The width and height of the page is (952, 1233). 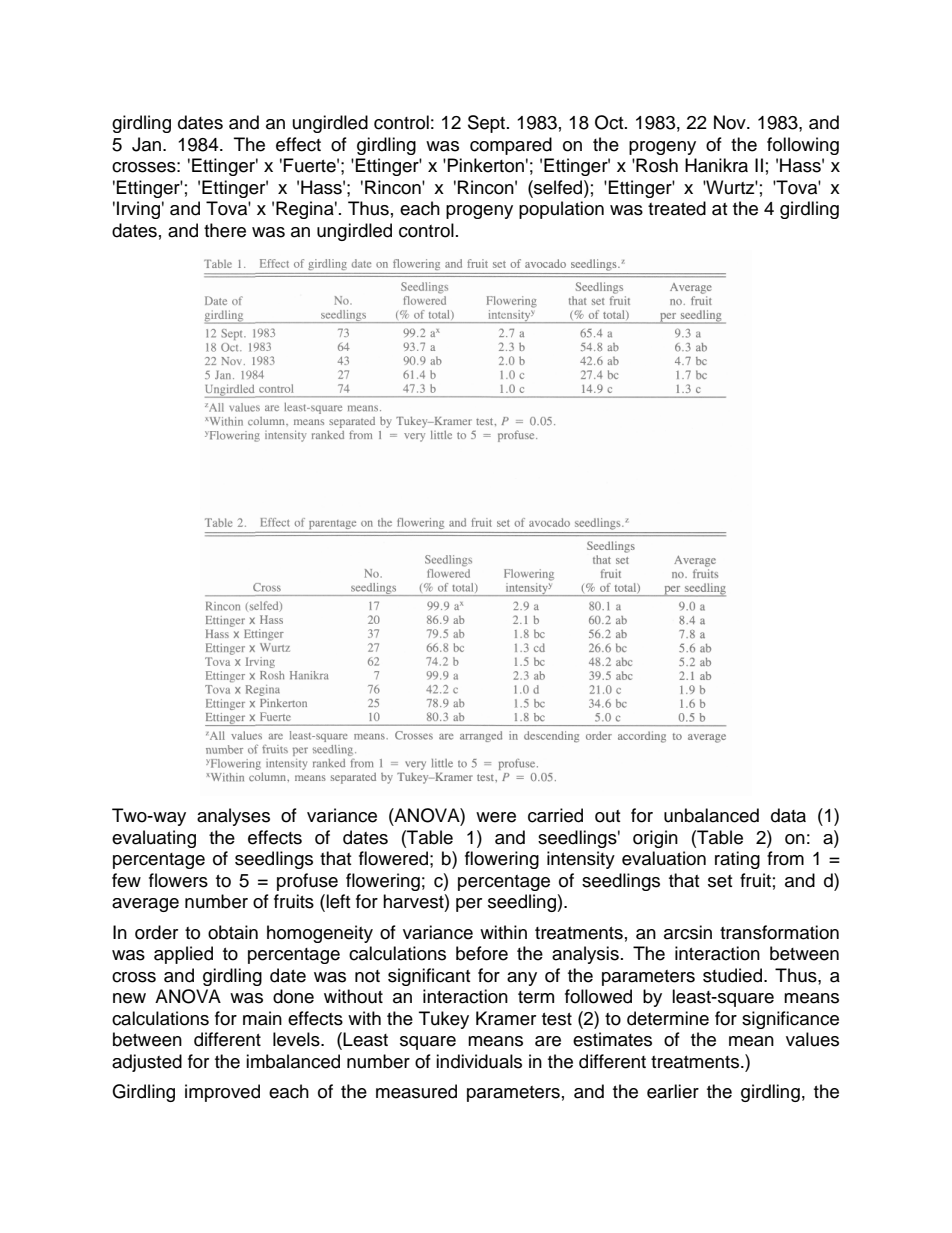 I want to click on carried, so click(x=555, y=815).
